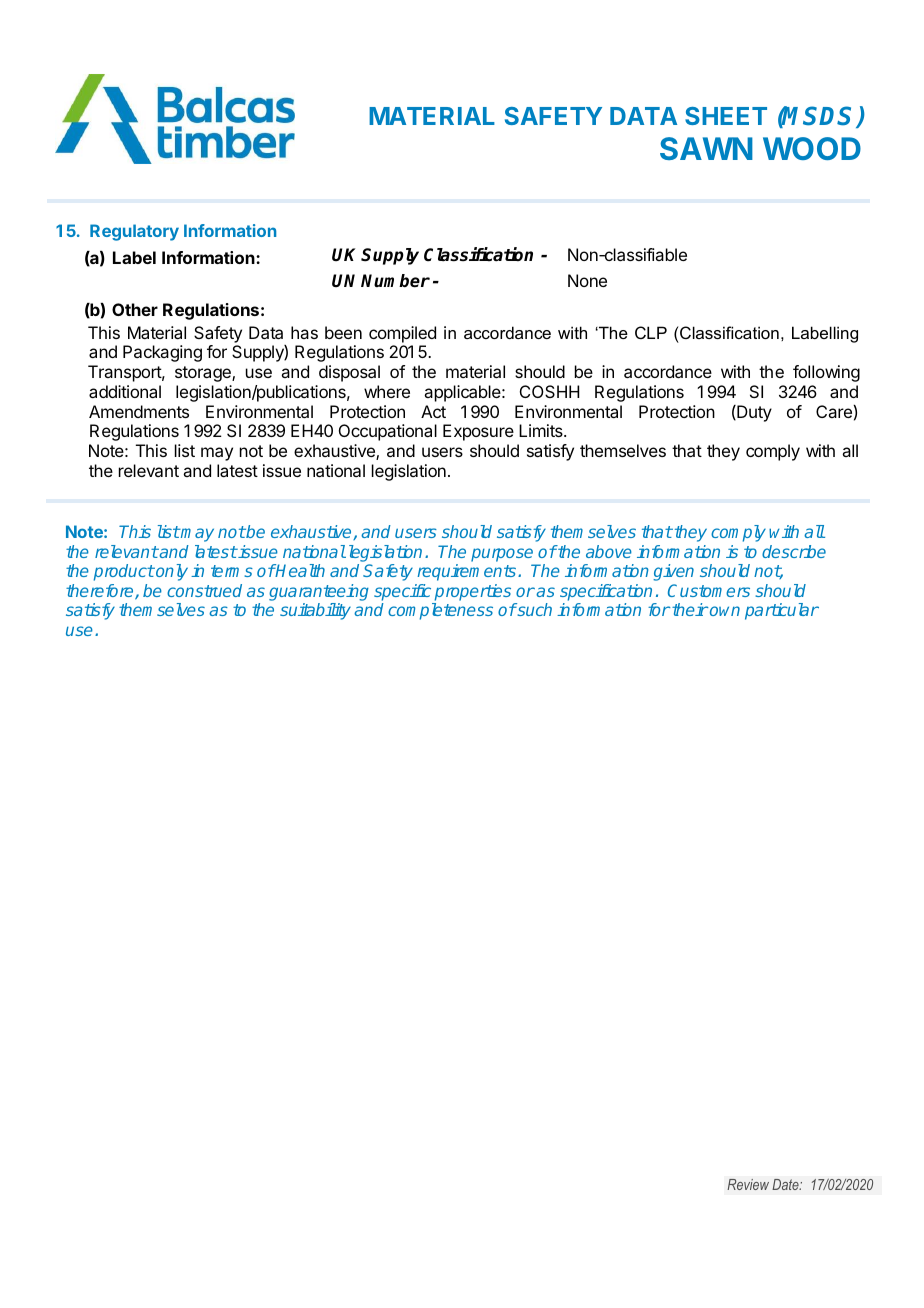 The image size is (924, 1308). What do you see at coordinates (724, 611) in the screenshot?
I see `own` at bounding box center [724, 611].
